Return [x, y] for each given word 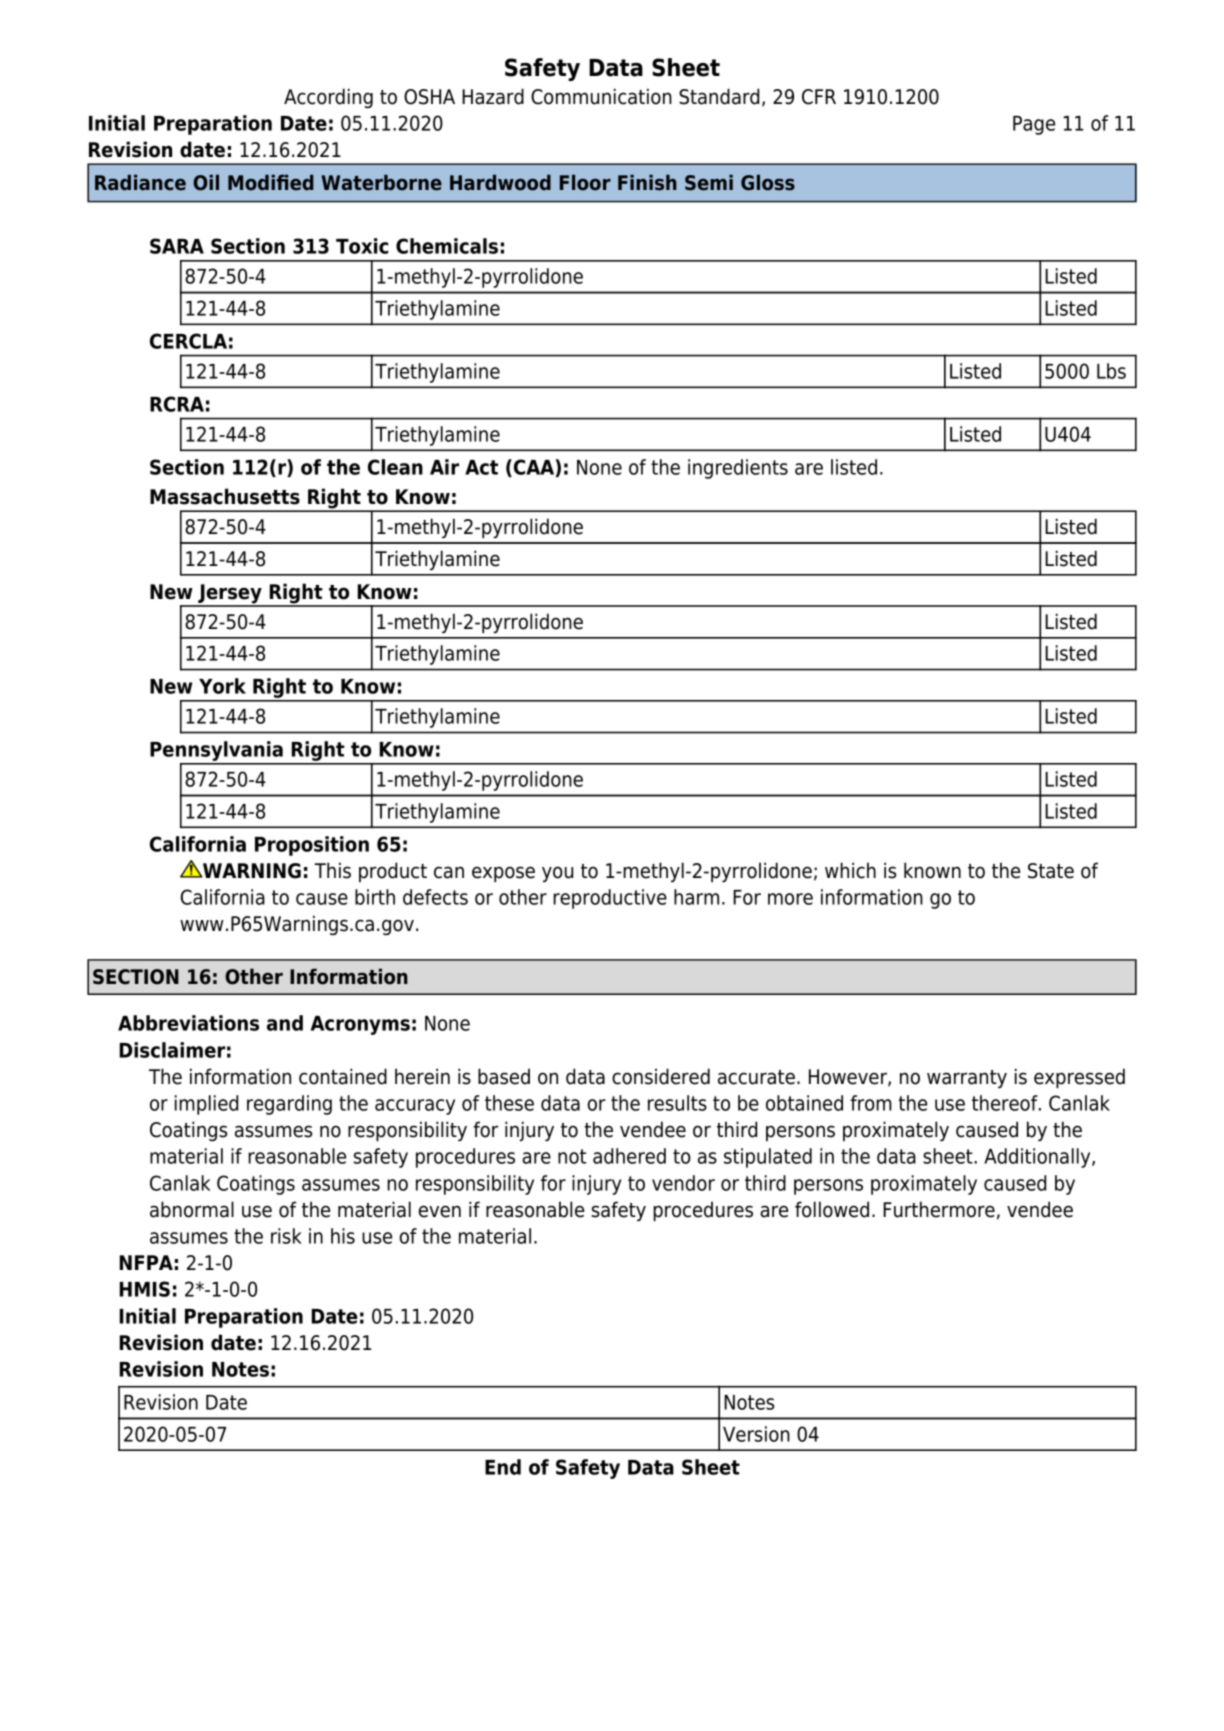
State [1051, 871]
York [222, 686]
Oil [206, 182]
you [557, 874]
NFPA [146, 1262]
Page [1034, 125]
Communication [601, 96]
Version [756, 1434]
